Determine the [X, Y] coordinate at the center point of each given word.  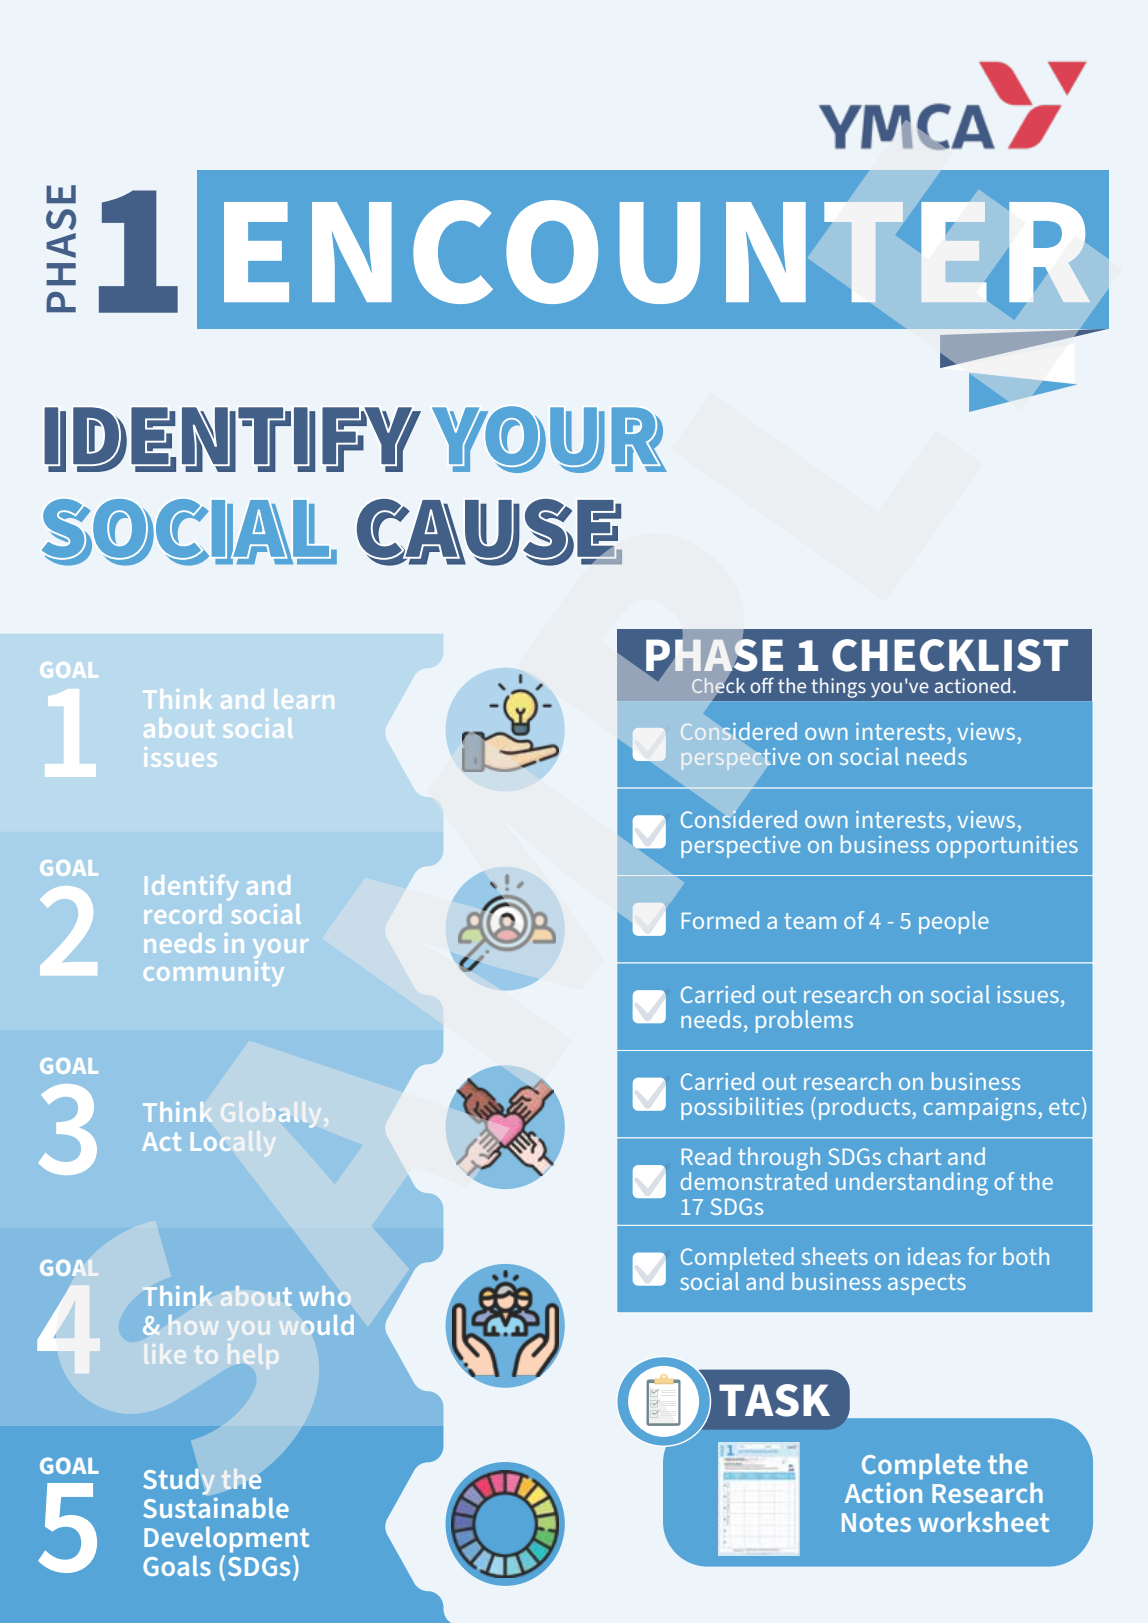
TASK [774, 1400]
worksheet [983, 1522]
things [838, 688]
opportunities [1007, 847]
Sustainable [216, 1508]
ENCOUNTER [657, 252]
